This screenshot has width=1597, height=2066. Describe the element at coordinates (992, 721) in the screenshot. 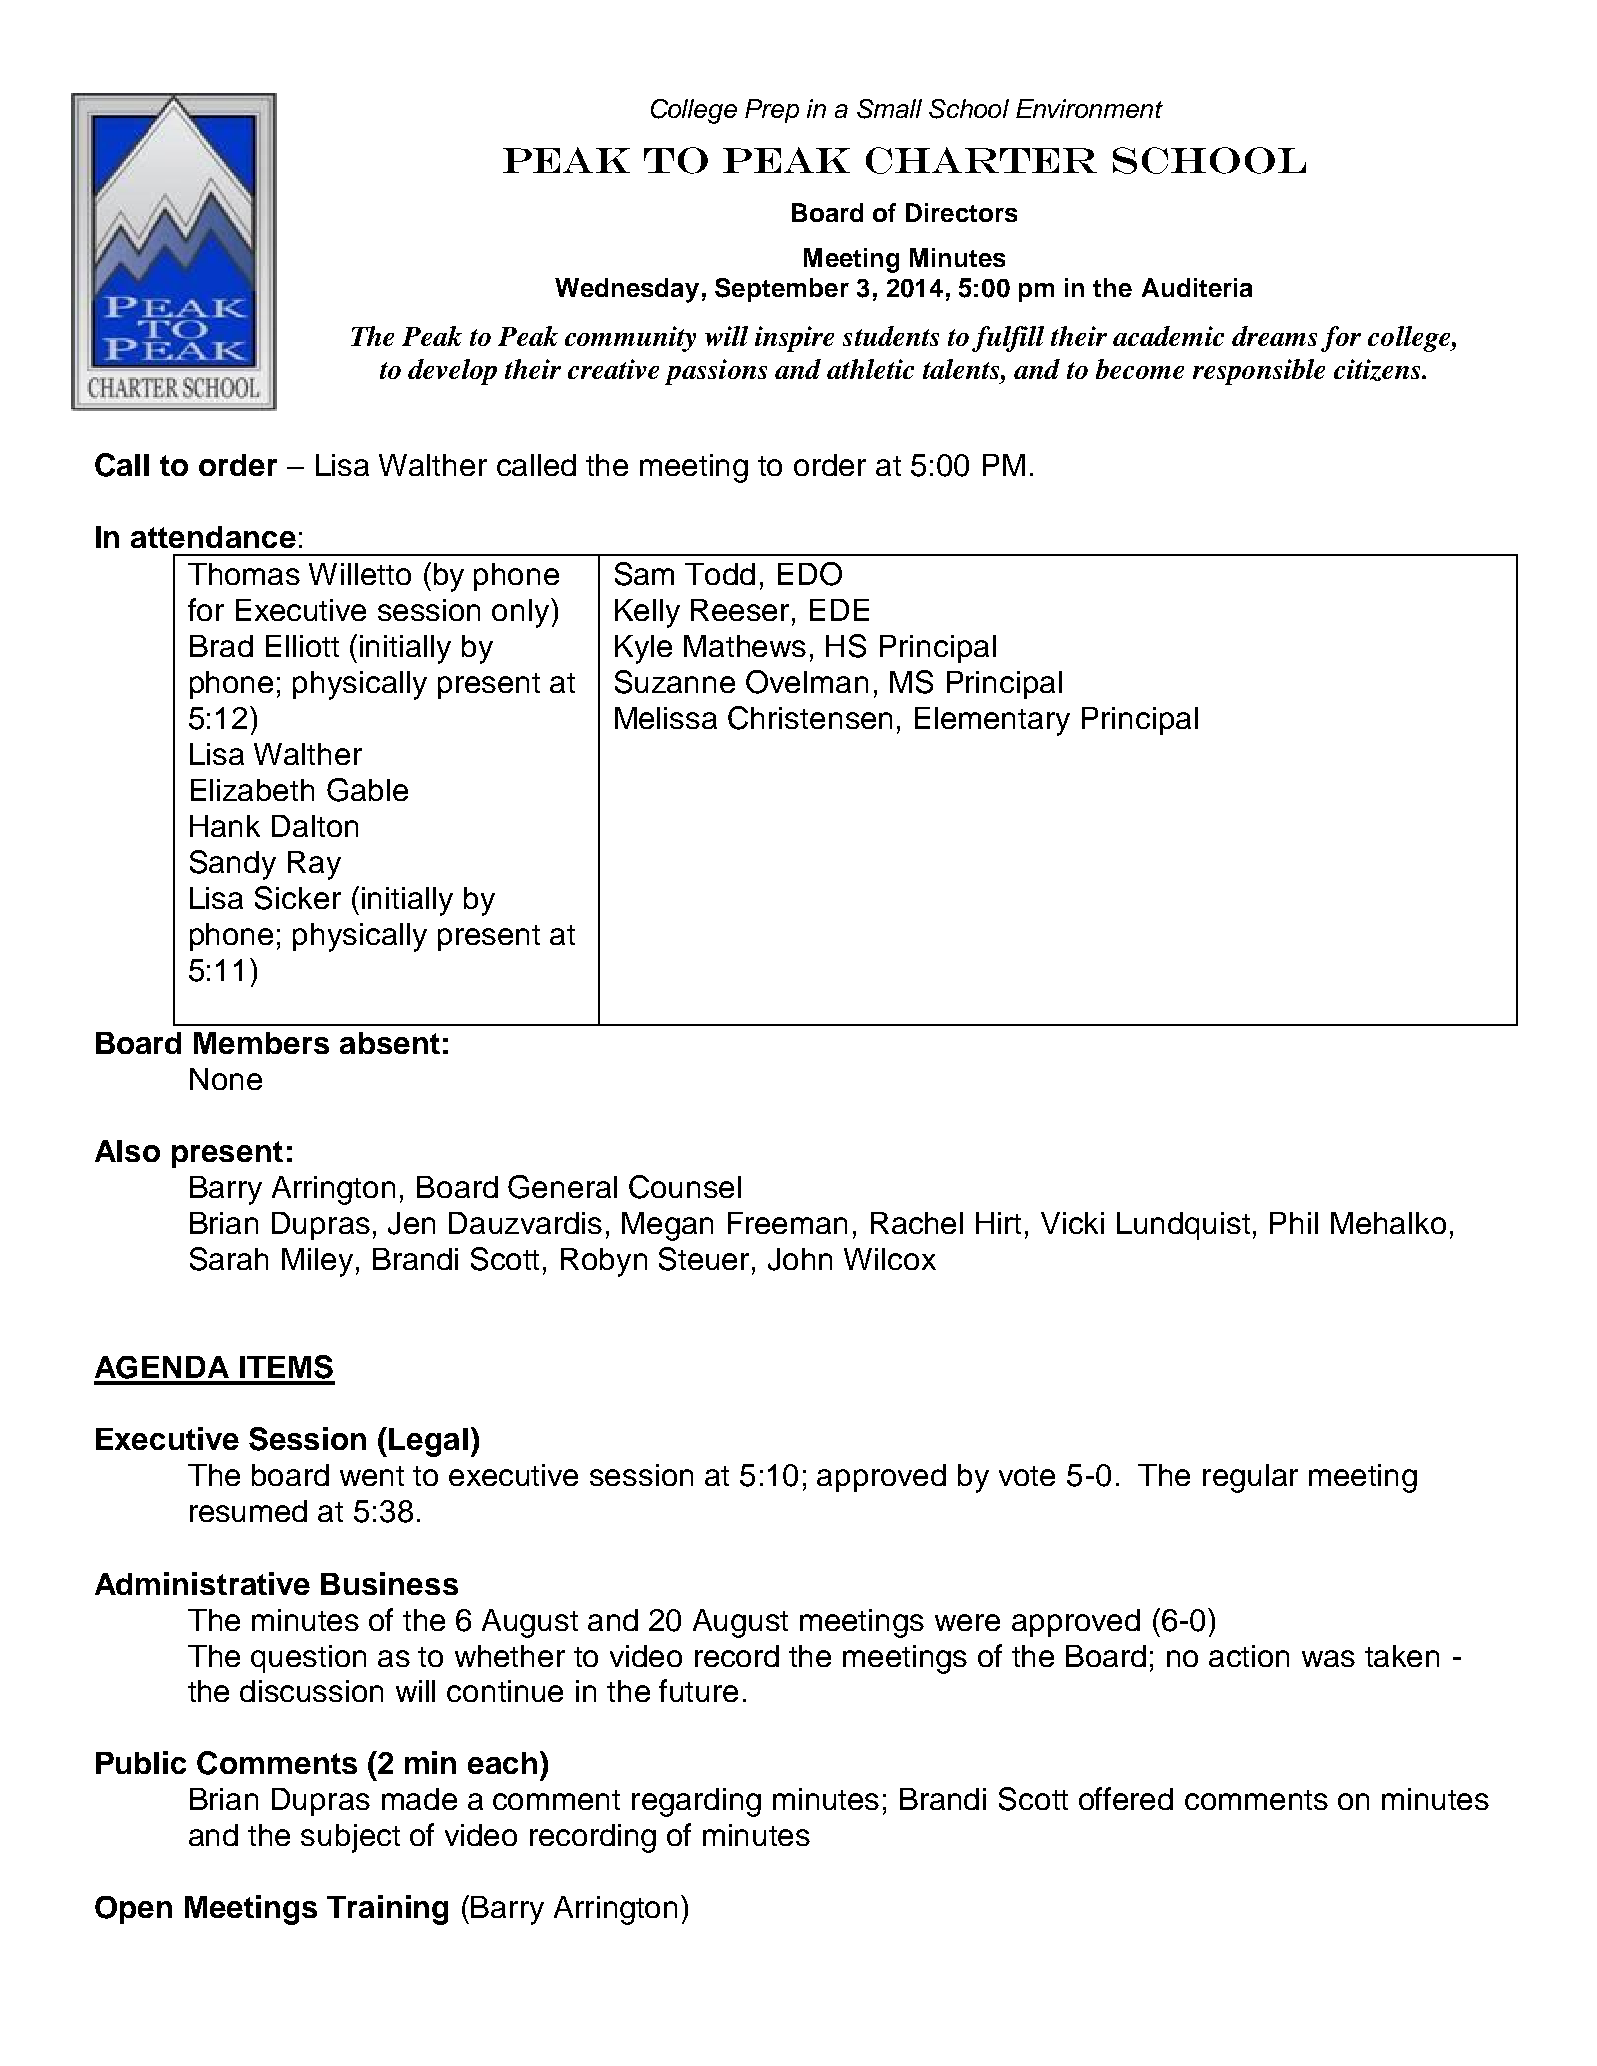

I see `Elementary` at that location.
